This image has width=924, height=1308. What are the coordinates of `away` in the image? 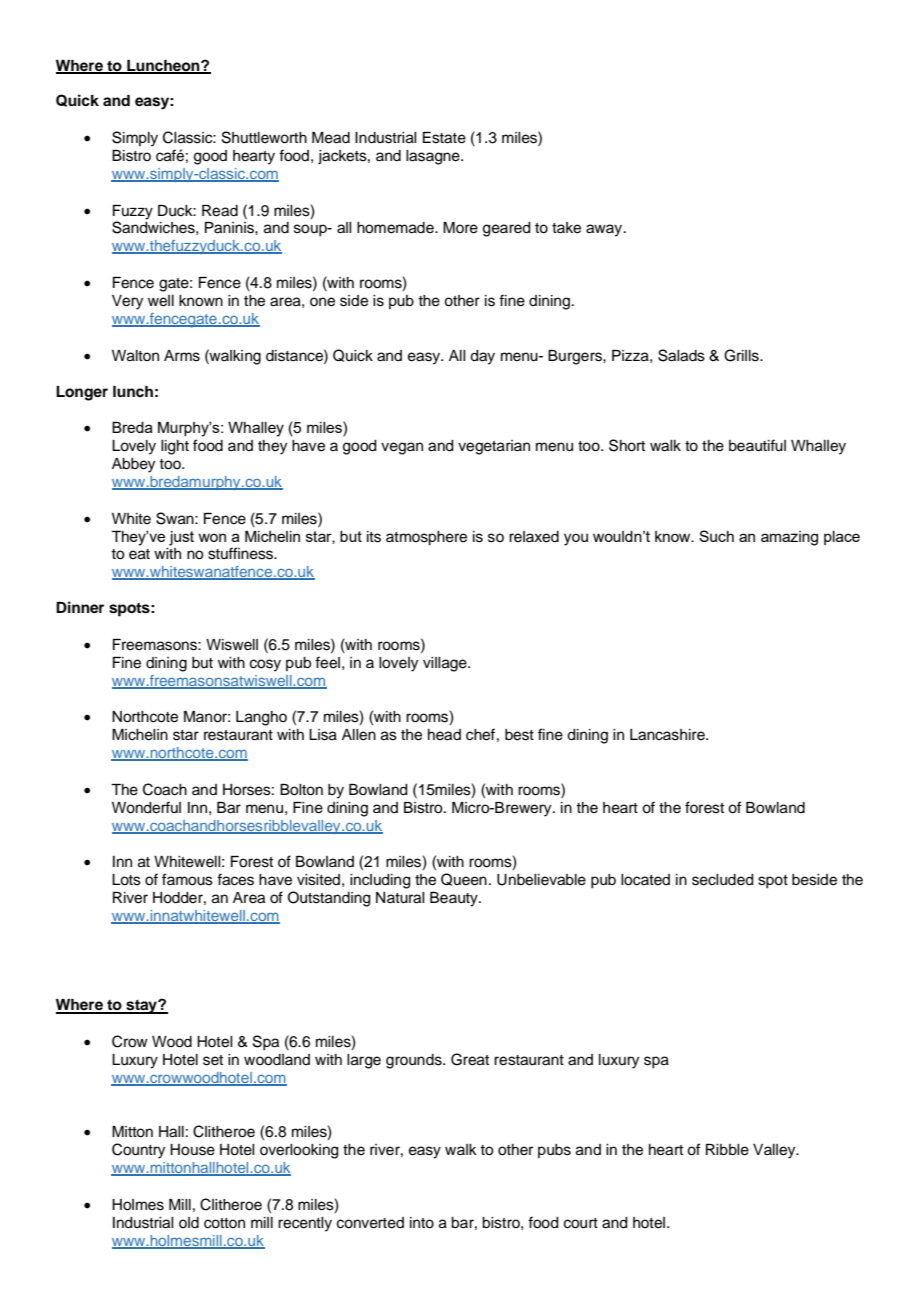 It's located at (604, 230).
